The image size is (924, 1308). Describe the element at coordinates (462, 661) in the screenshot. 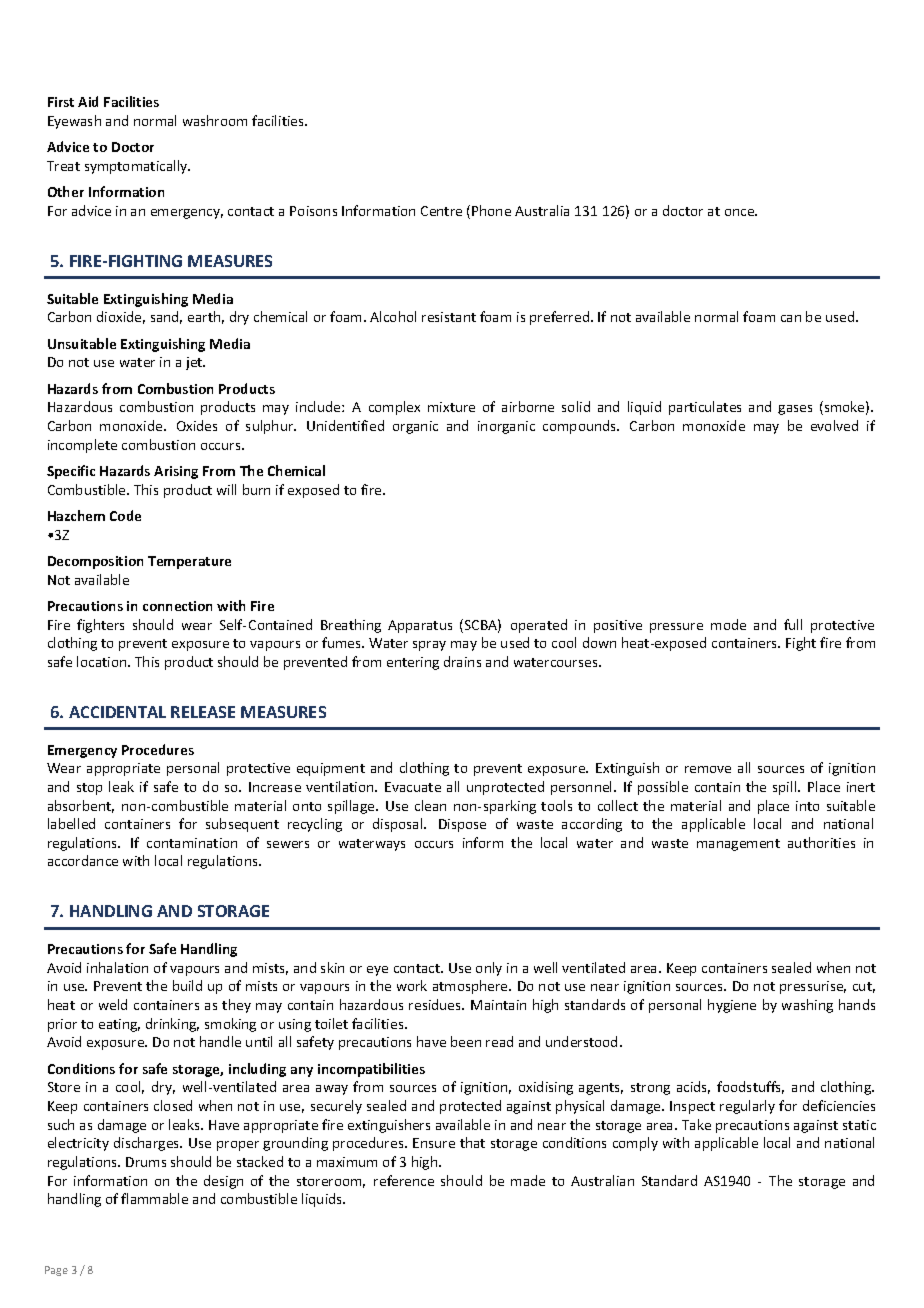

I see `drains` at that location.
